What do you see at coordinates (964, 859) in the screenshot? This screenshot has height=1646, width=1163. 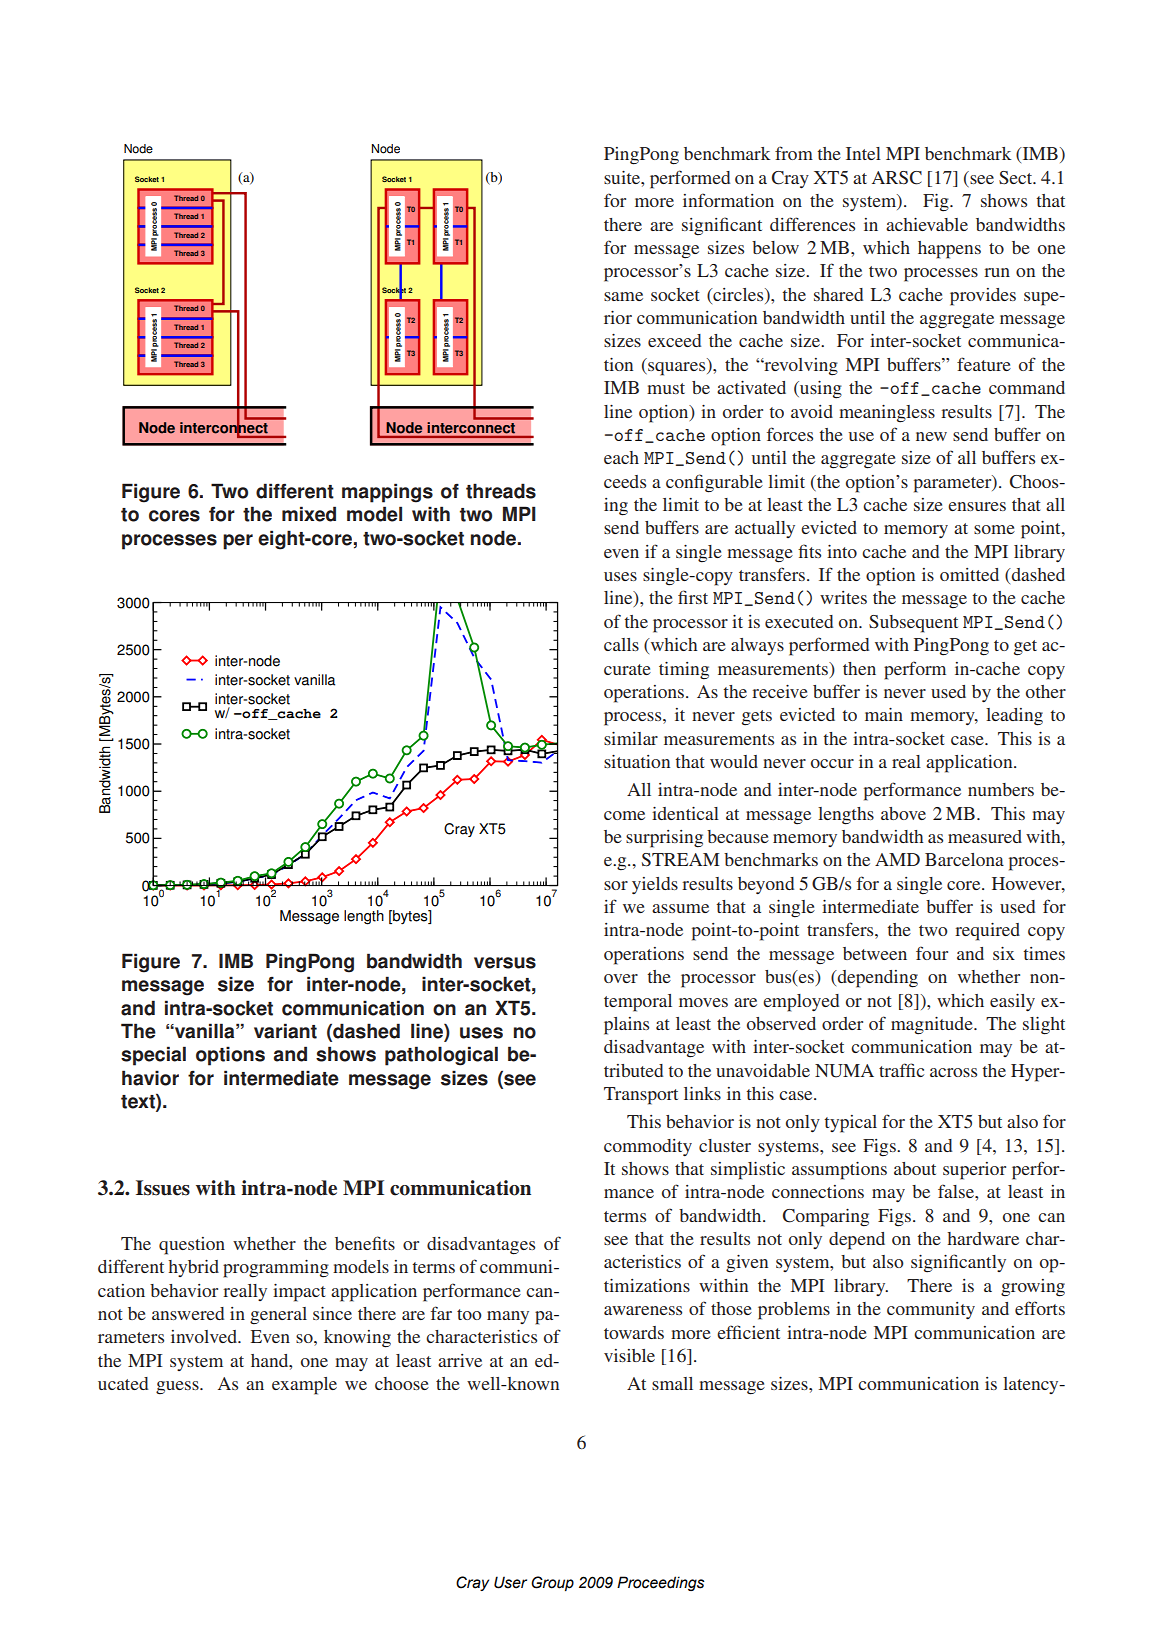 I see `Barcelona` at bounding box center [964, 859].
